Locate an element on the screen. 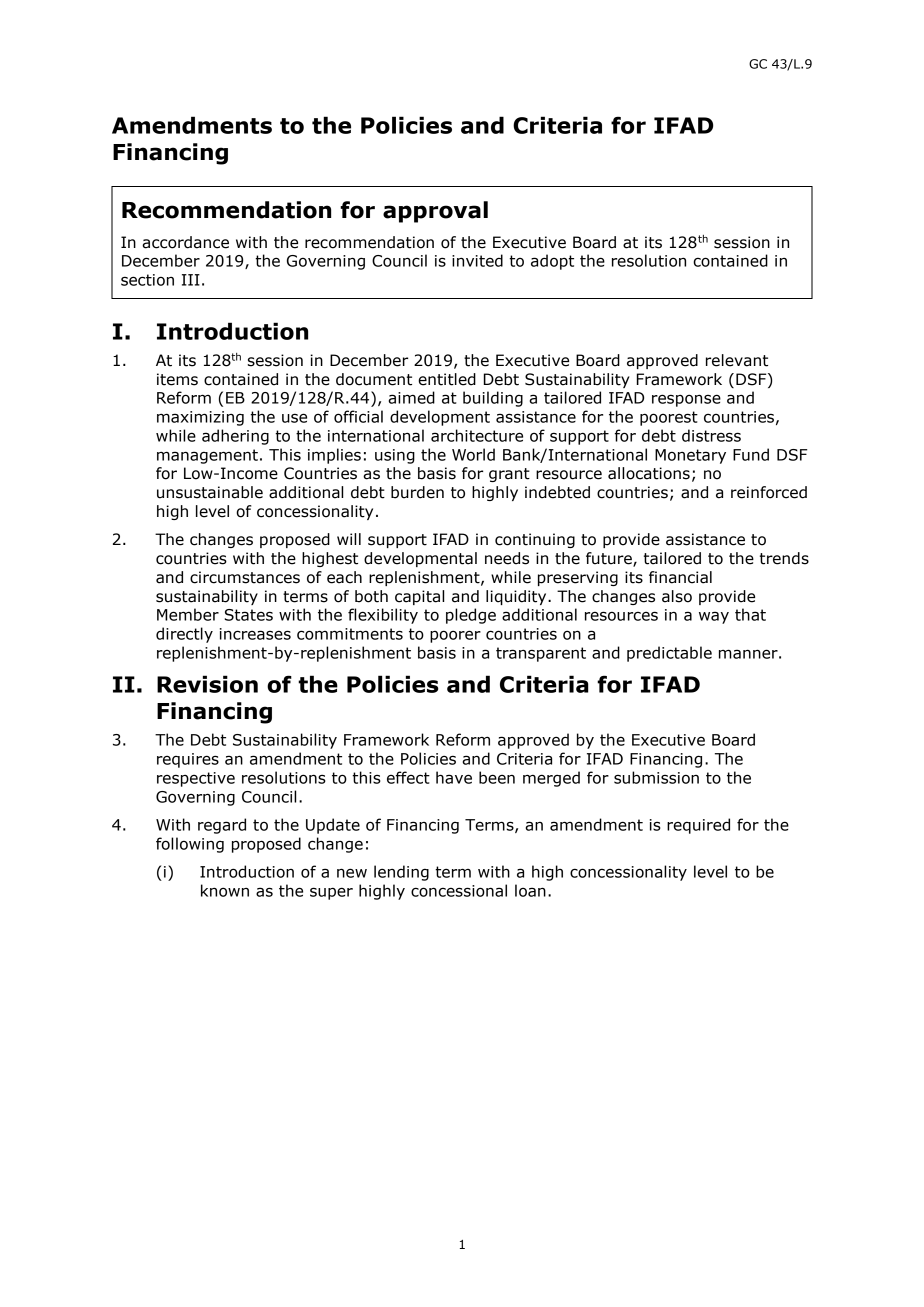 The image size is (924, 1307). adopt is located at coordinates (552, 262).
